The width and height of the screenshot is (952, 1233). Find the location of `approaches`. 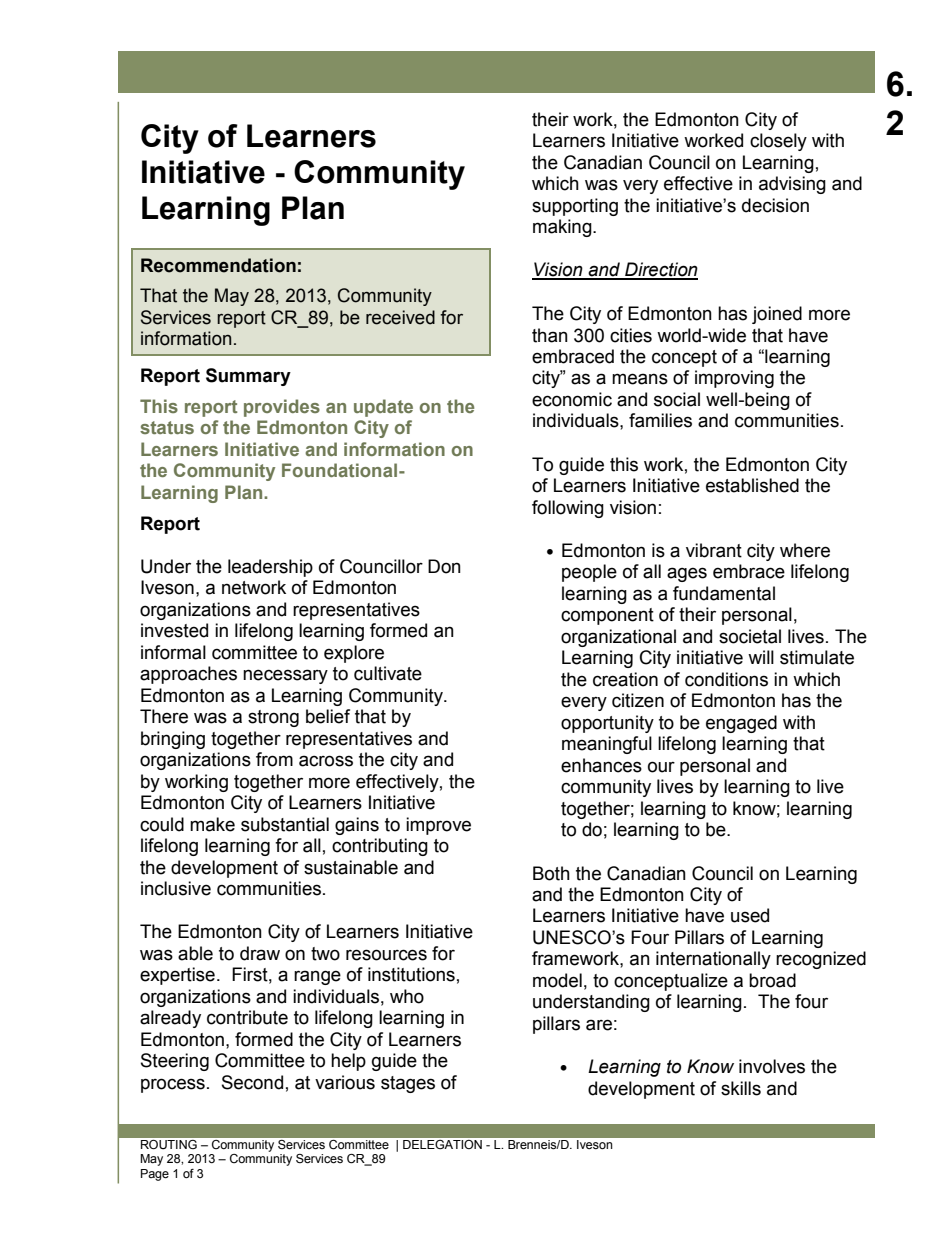

approaches is located at coordinates (188, 675).
